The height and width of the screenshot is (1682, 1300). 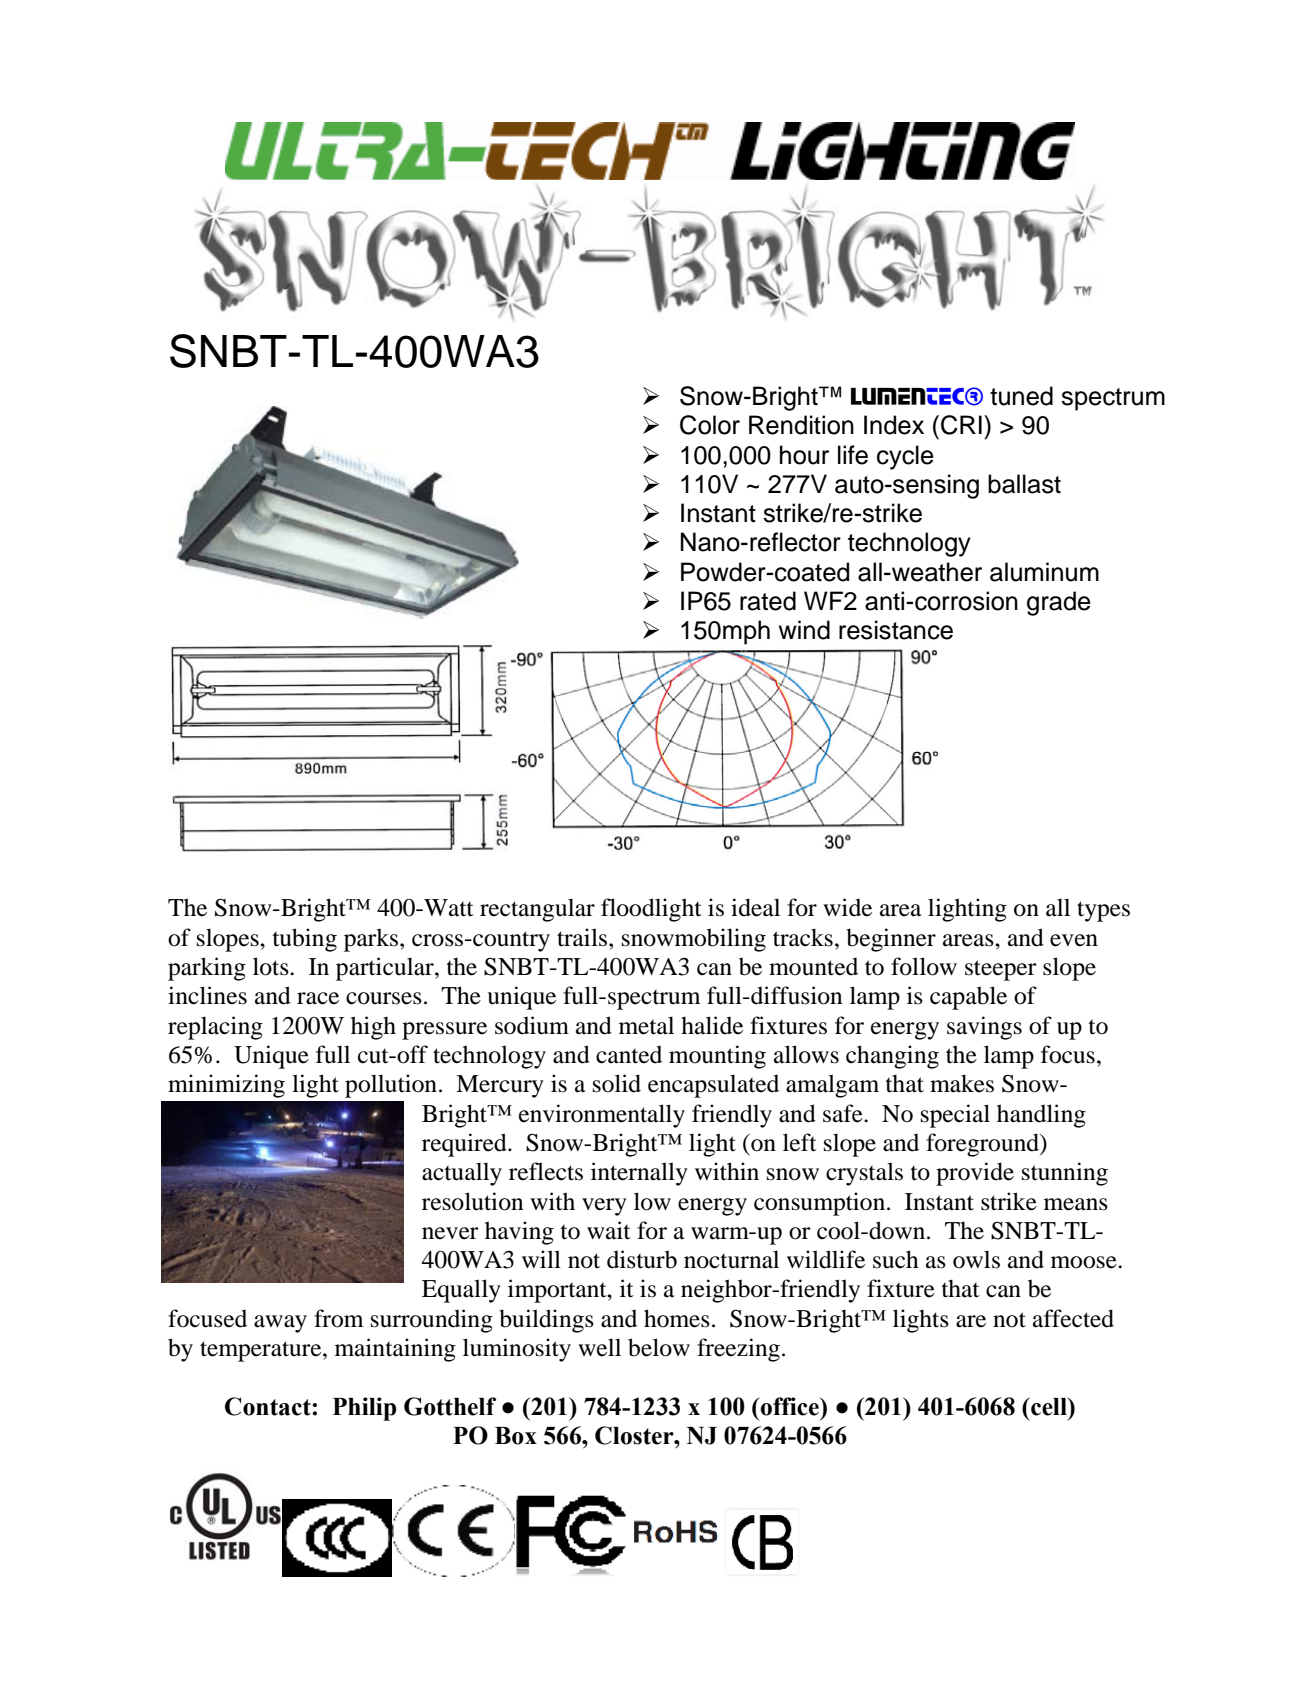 I want to click on CRI, so click(x=961, y=425).
